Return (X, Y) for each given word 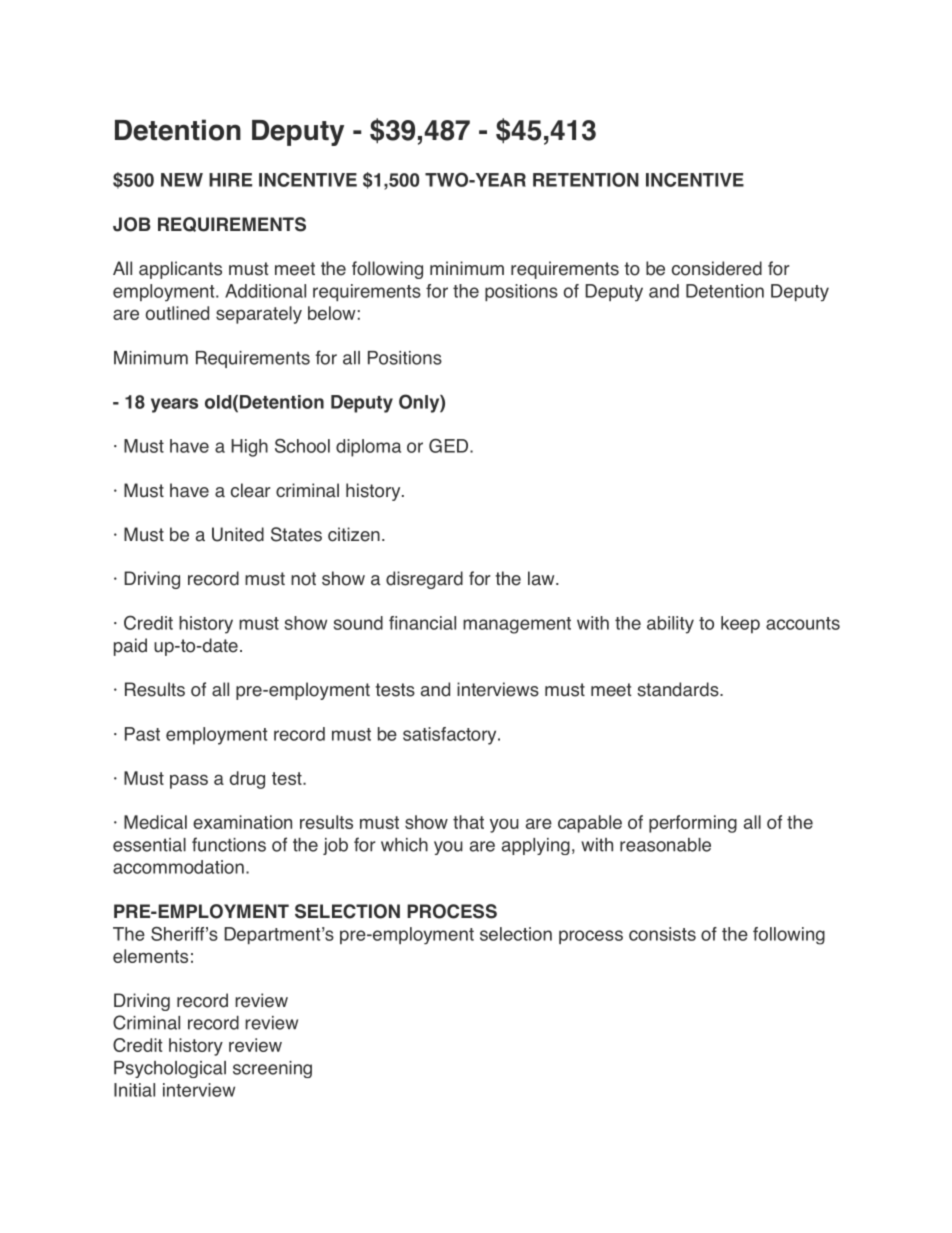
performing (693, 824)
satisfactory (451, 736)
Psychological (170, 1069)
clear (251, 490)
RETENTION (586, 179)
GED (448, 446)
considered (717, 268)
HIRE (230, 180)
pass (189, 781)
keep (740, 625)
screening (272, 1069)
